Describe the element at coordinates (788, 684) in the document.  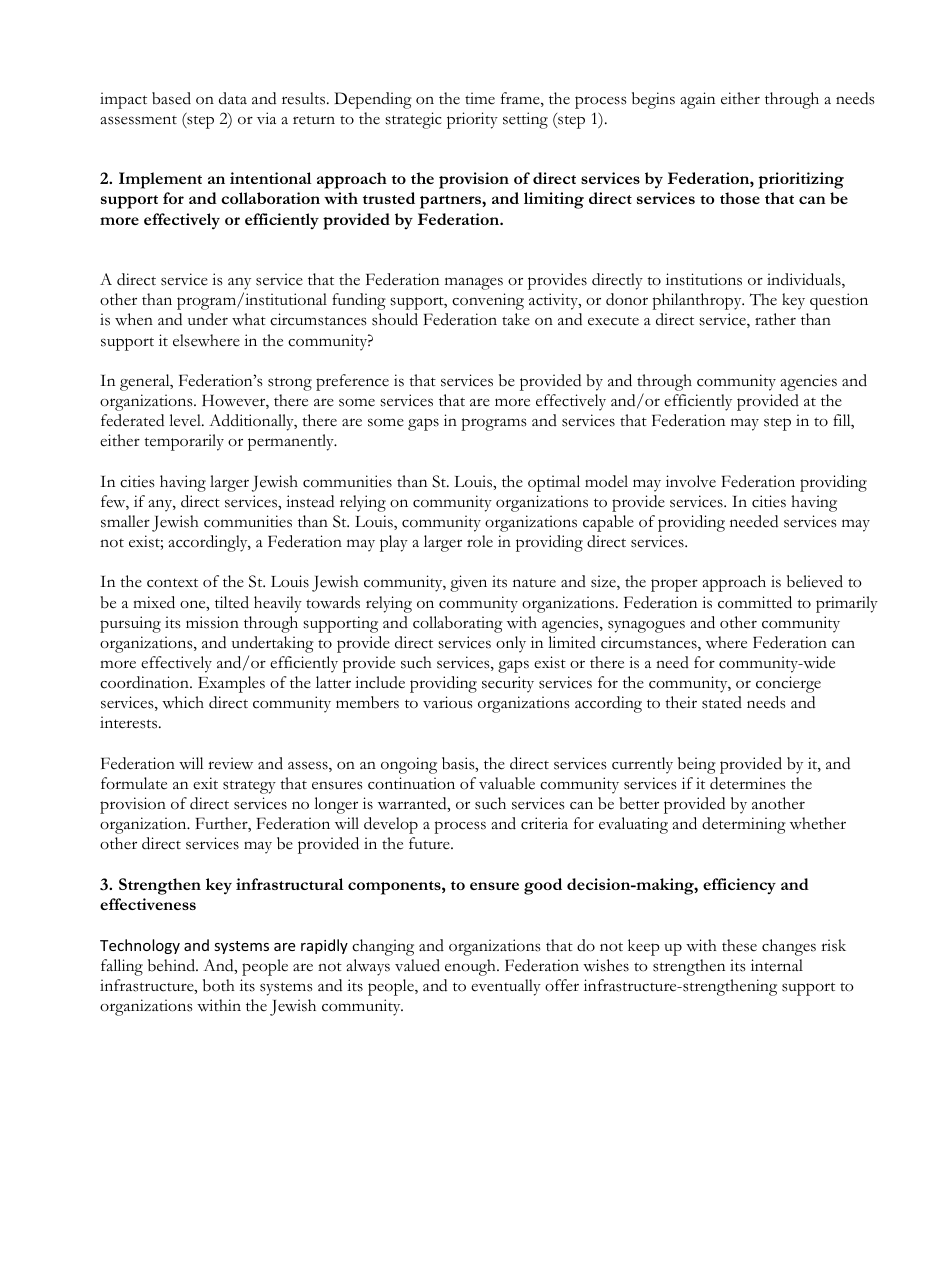
I see `concierge` at that location.
